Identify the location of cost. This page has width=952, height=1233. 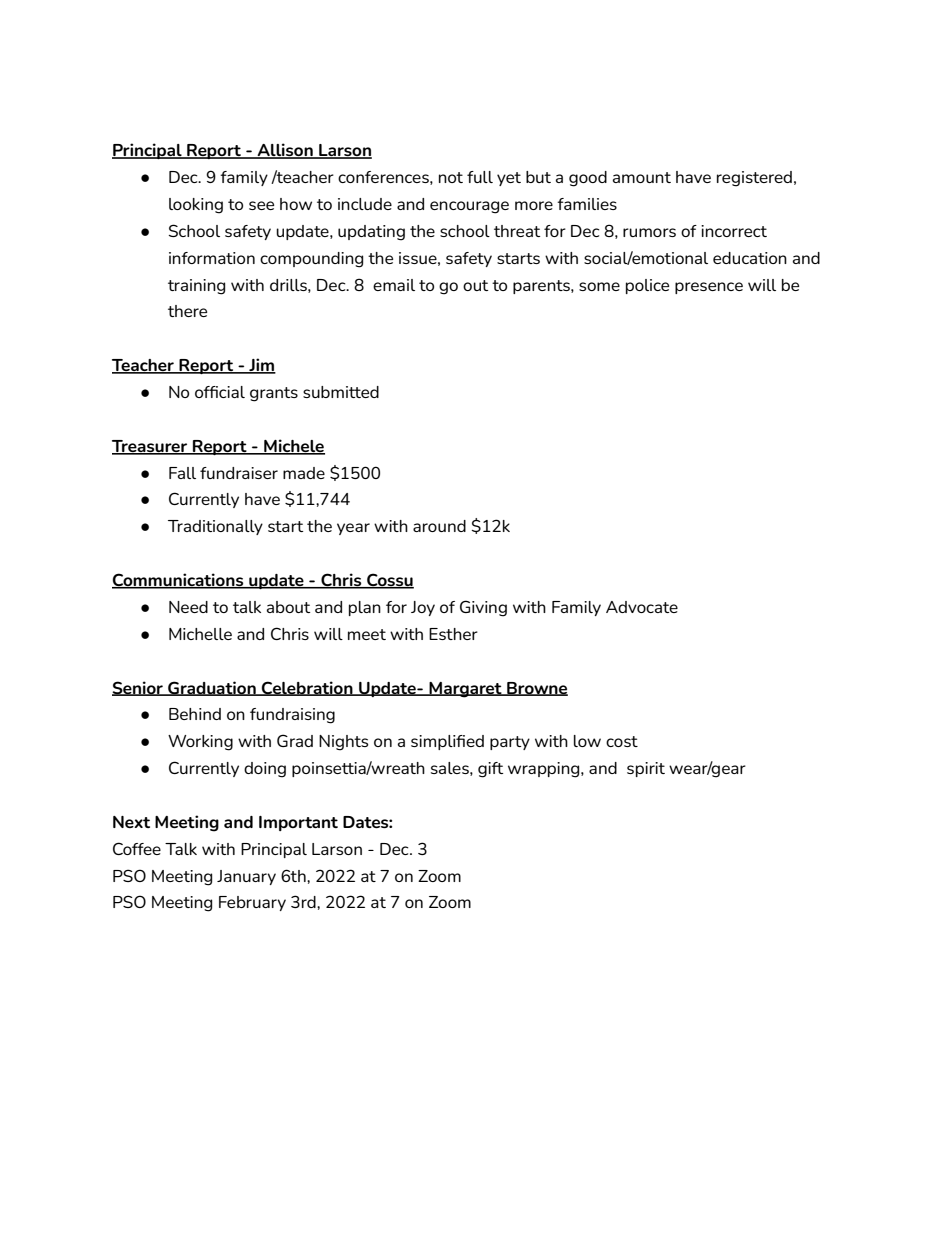
(622, 741).
